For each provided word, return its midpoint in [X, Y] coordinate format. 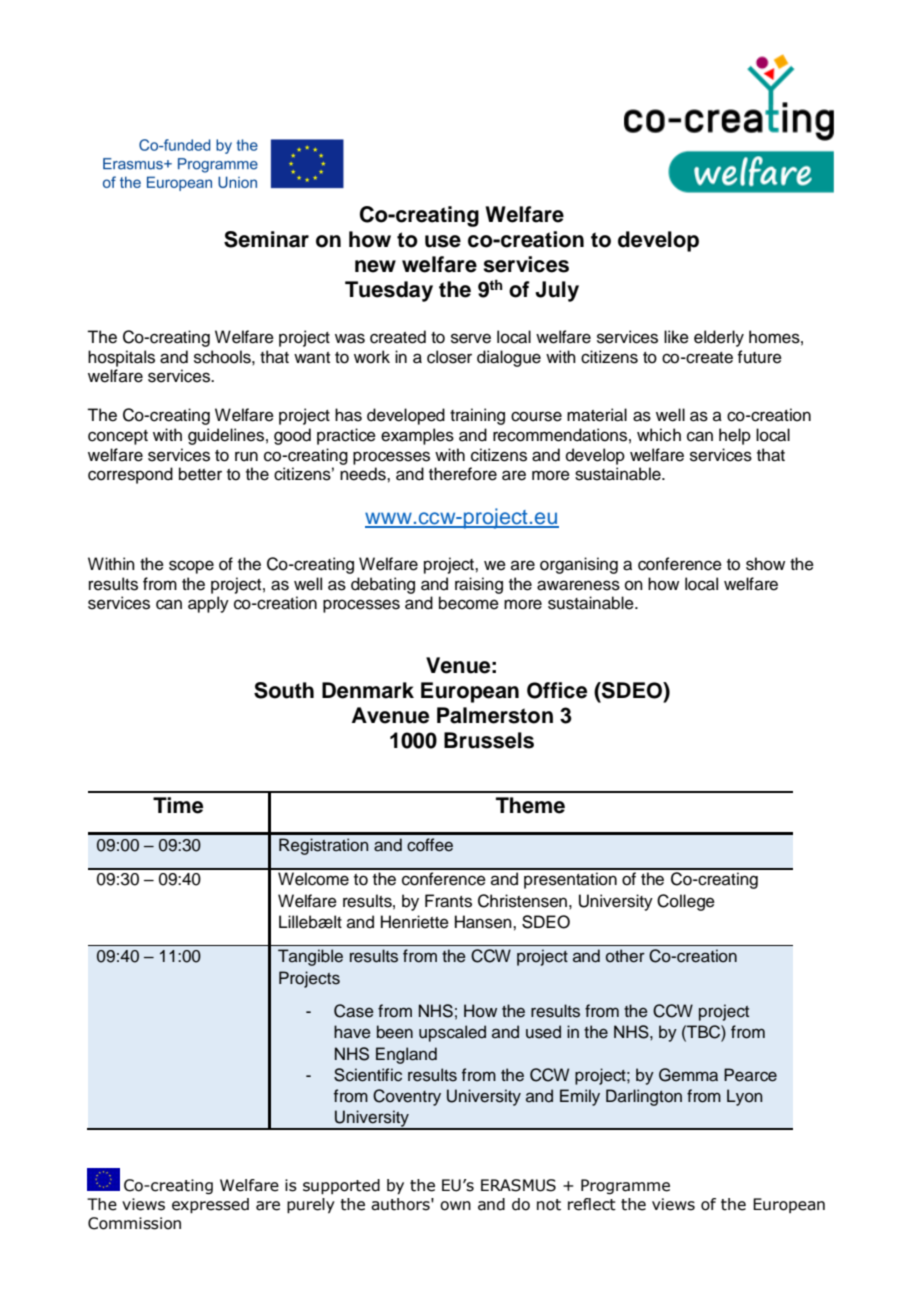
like [676, 337]
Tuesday [389, 291]
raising [479, 585]
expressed [210, 1206]
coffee [430, 845]
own [455, 1206]
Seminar [266, 239]
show [765, 564]
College [686, 902]
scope [191, 567]
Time [178, 805]
